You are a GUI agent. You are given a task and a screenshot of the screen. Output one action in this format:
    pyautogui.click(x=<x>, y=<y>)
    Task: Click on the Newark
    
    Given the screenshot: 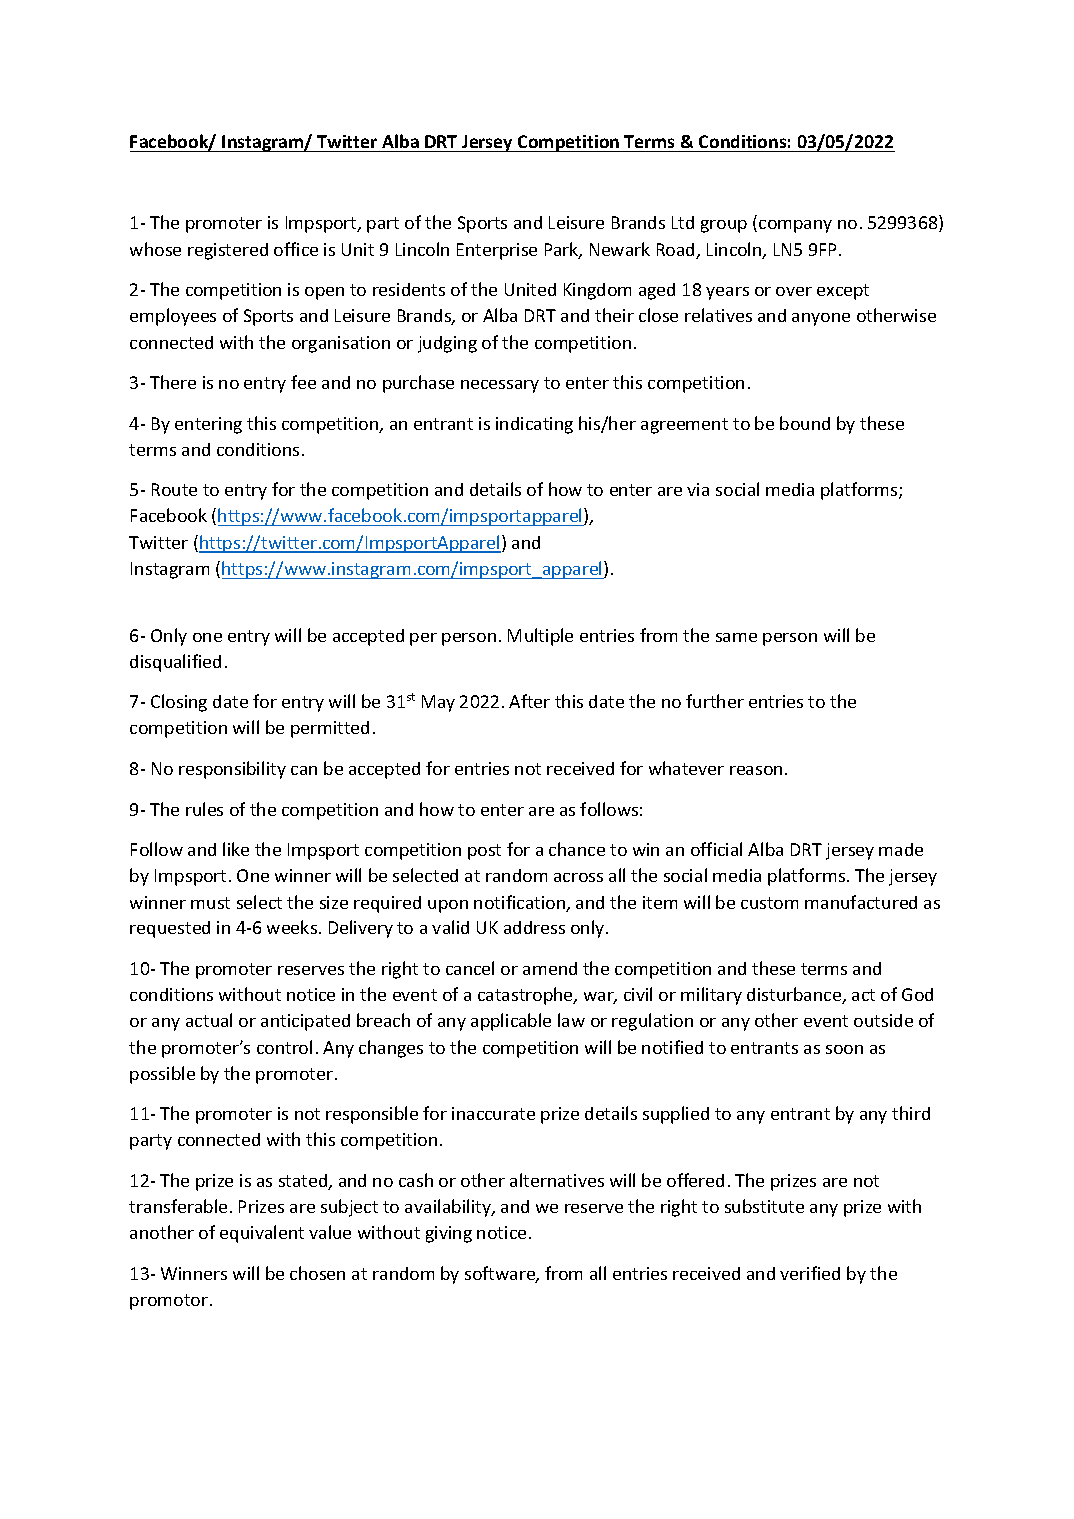 What is the action you would take?
    pyautogui.click(x=620, y=249)
